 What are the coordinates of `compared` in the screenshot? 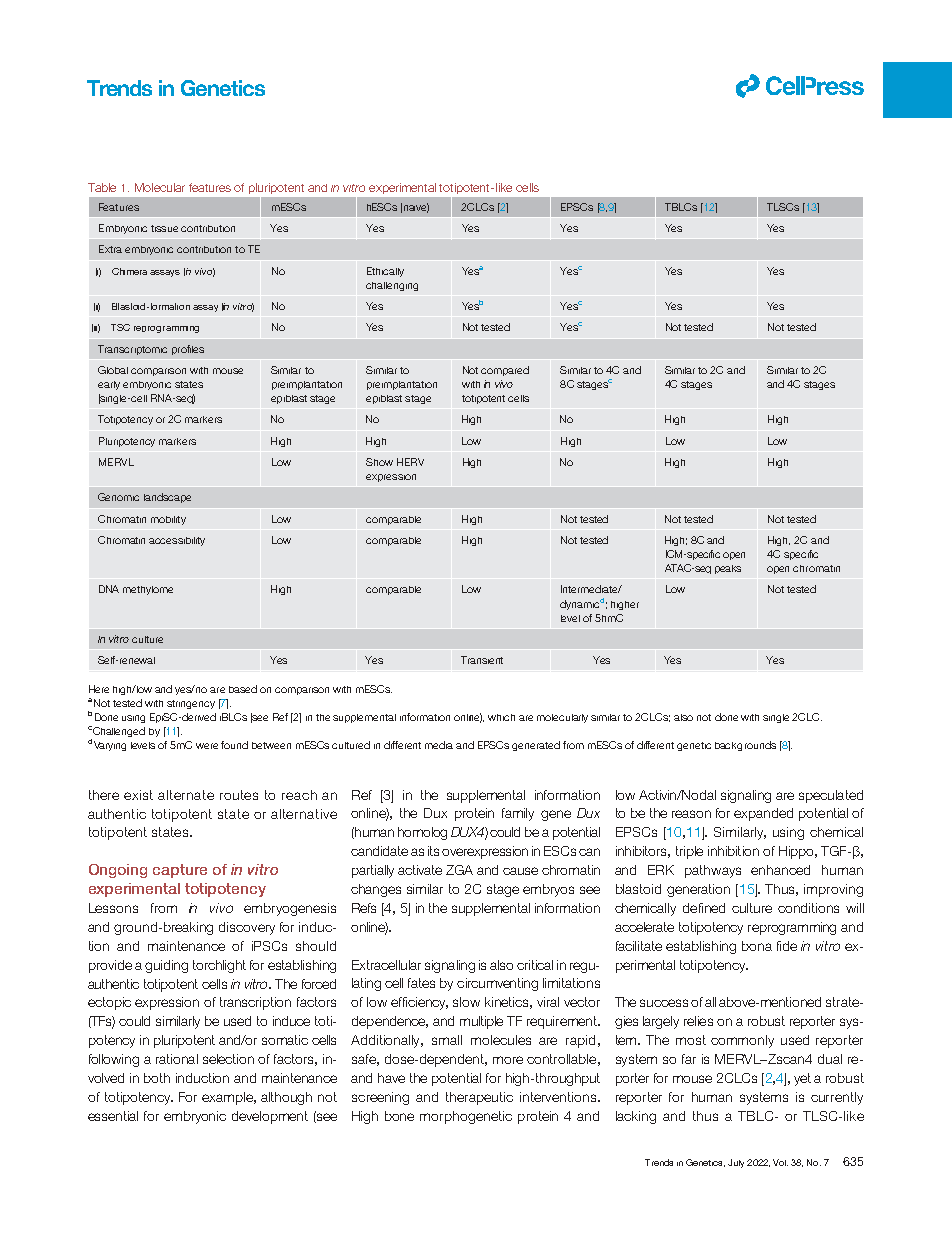 It's located at (505, 371).
